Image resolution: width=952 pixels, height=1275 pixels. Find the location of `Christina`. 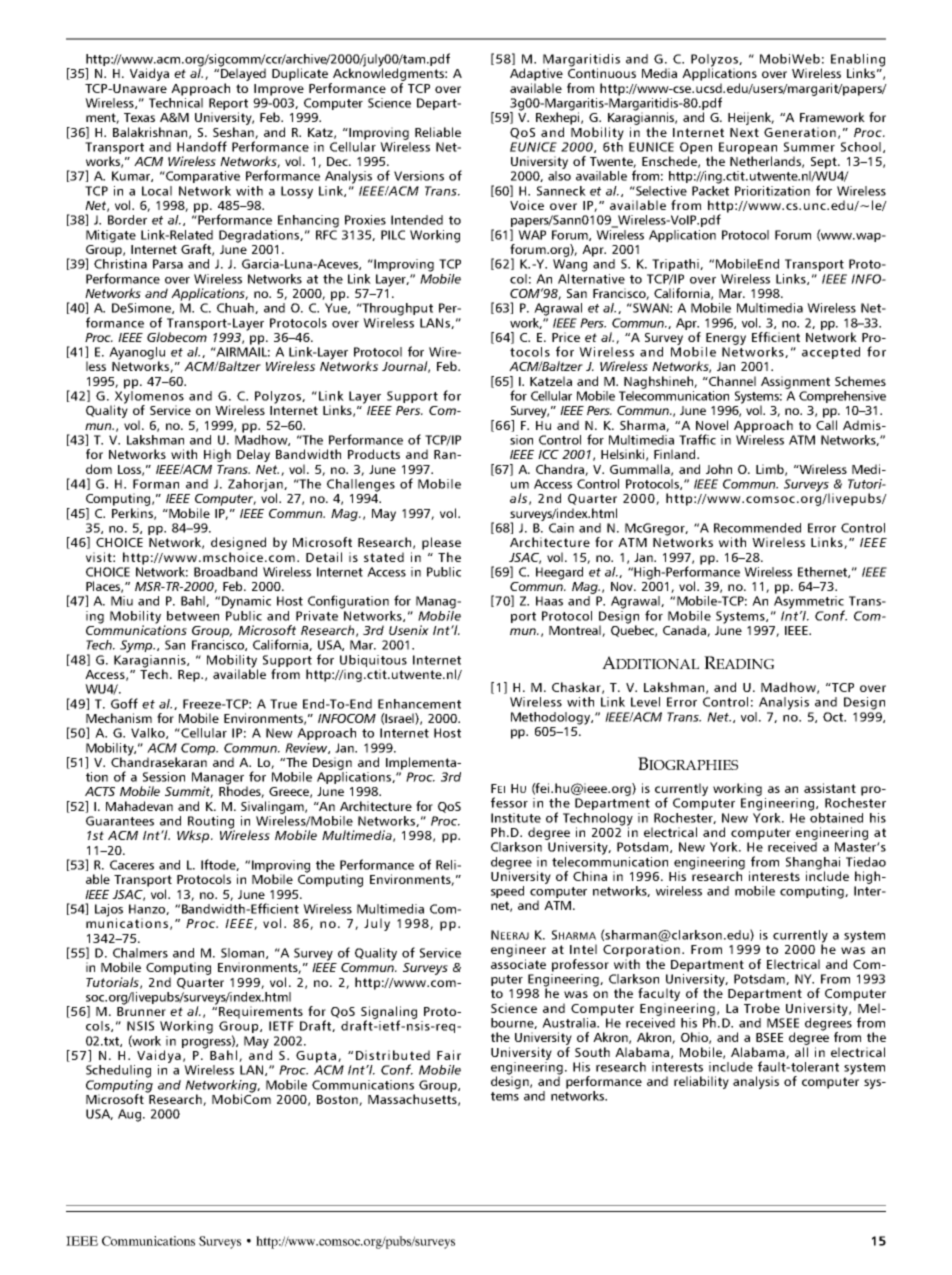

Christina is located at coordinates (120, 262).
